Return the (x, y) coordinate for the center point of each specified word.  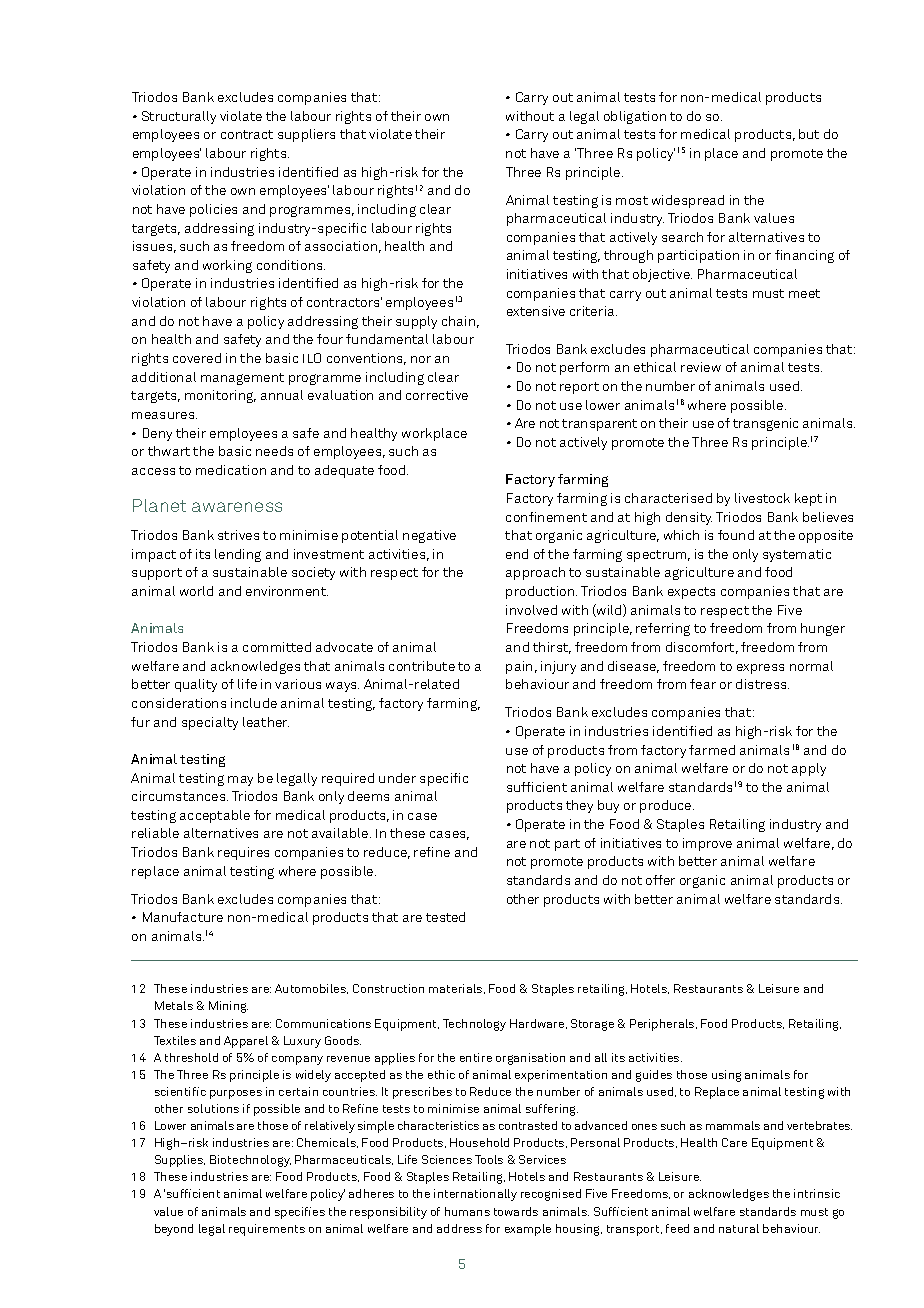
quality (196, 685)
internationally (475, 1195)
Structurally (179, 117)
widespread (688, 201)
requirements (267, 1230)
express (760, 669)
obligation (635, 117)
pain (519, 667)
